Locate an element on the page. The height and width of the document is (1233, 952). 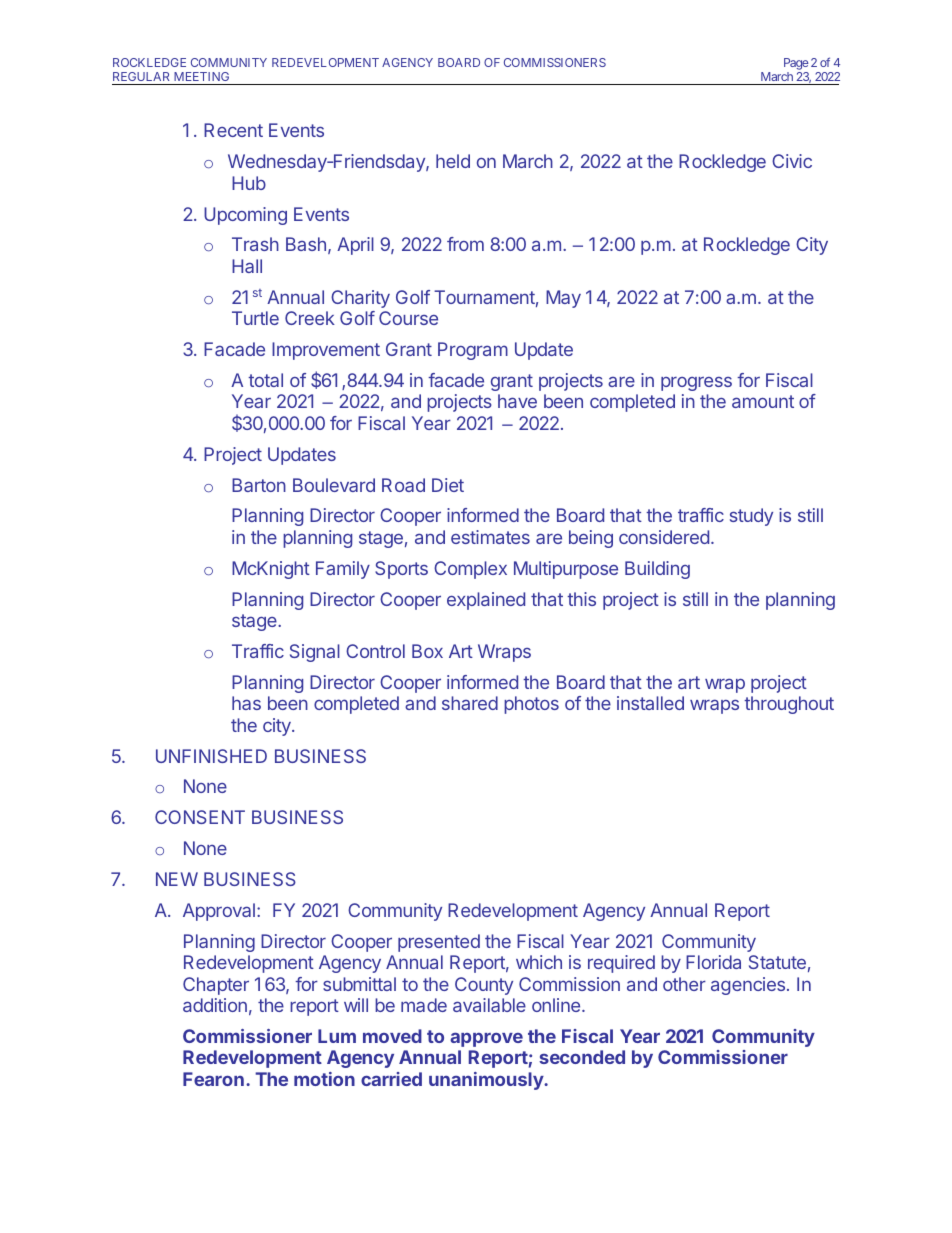
Page is located at coordinates (796, 65).
